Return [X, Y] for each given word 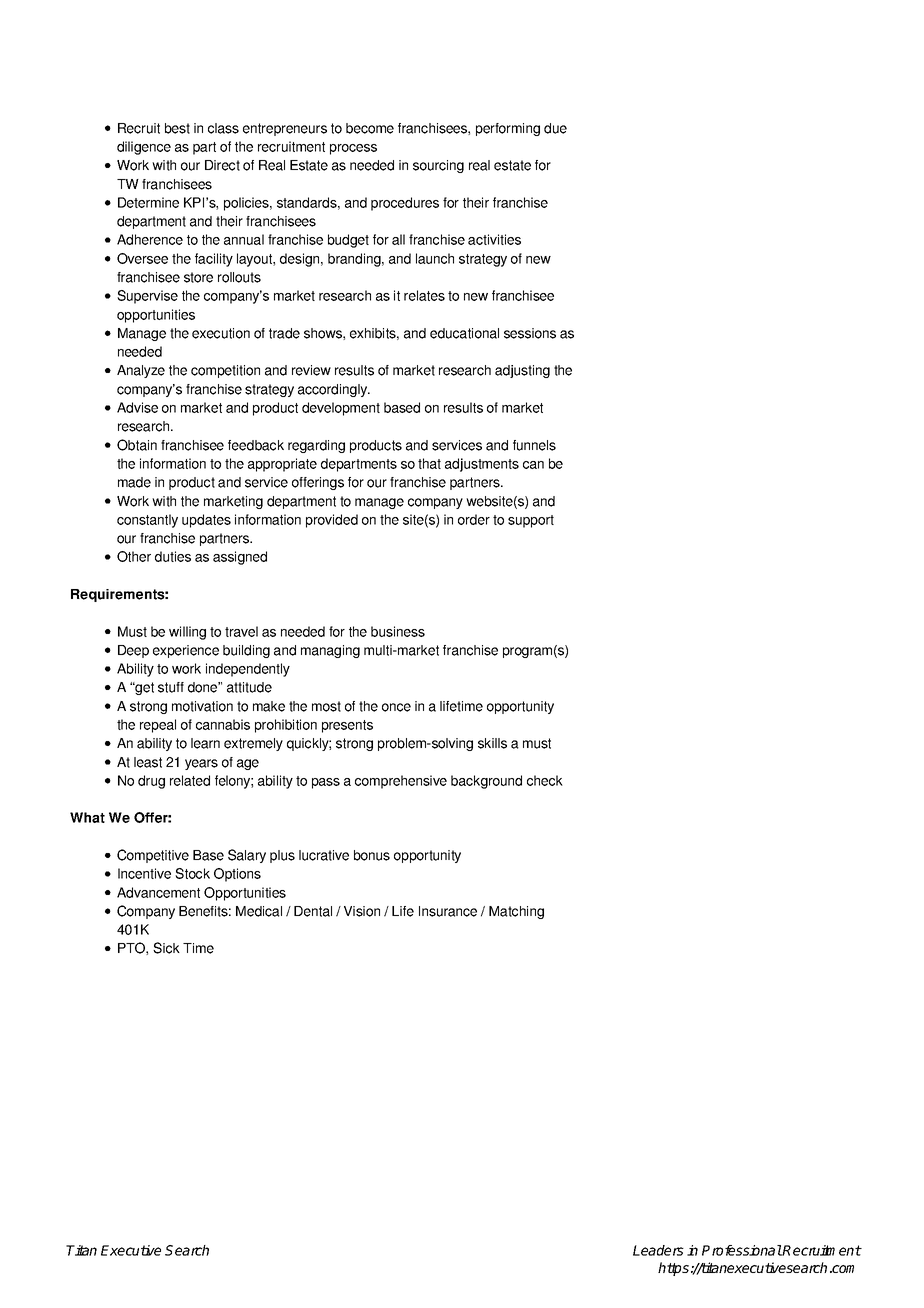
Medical [259, 911]
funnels [534, 445]
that [429, 463]
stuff [171, 687]
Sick [166, 948]
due [555, 128]
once [396, 707]
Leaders [658, 1250]
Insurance [448, 911]
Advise [137, 407]
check [545, 780]
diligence [144, 148]
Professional [742, 1250]
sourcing [438, 166]
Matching [516, 912]
